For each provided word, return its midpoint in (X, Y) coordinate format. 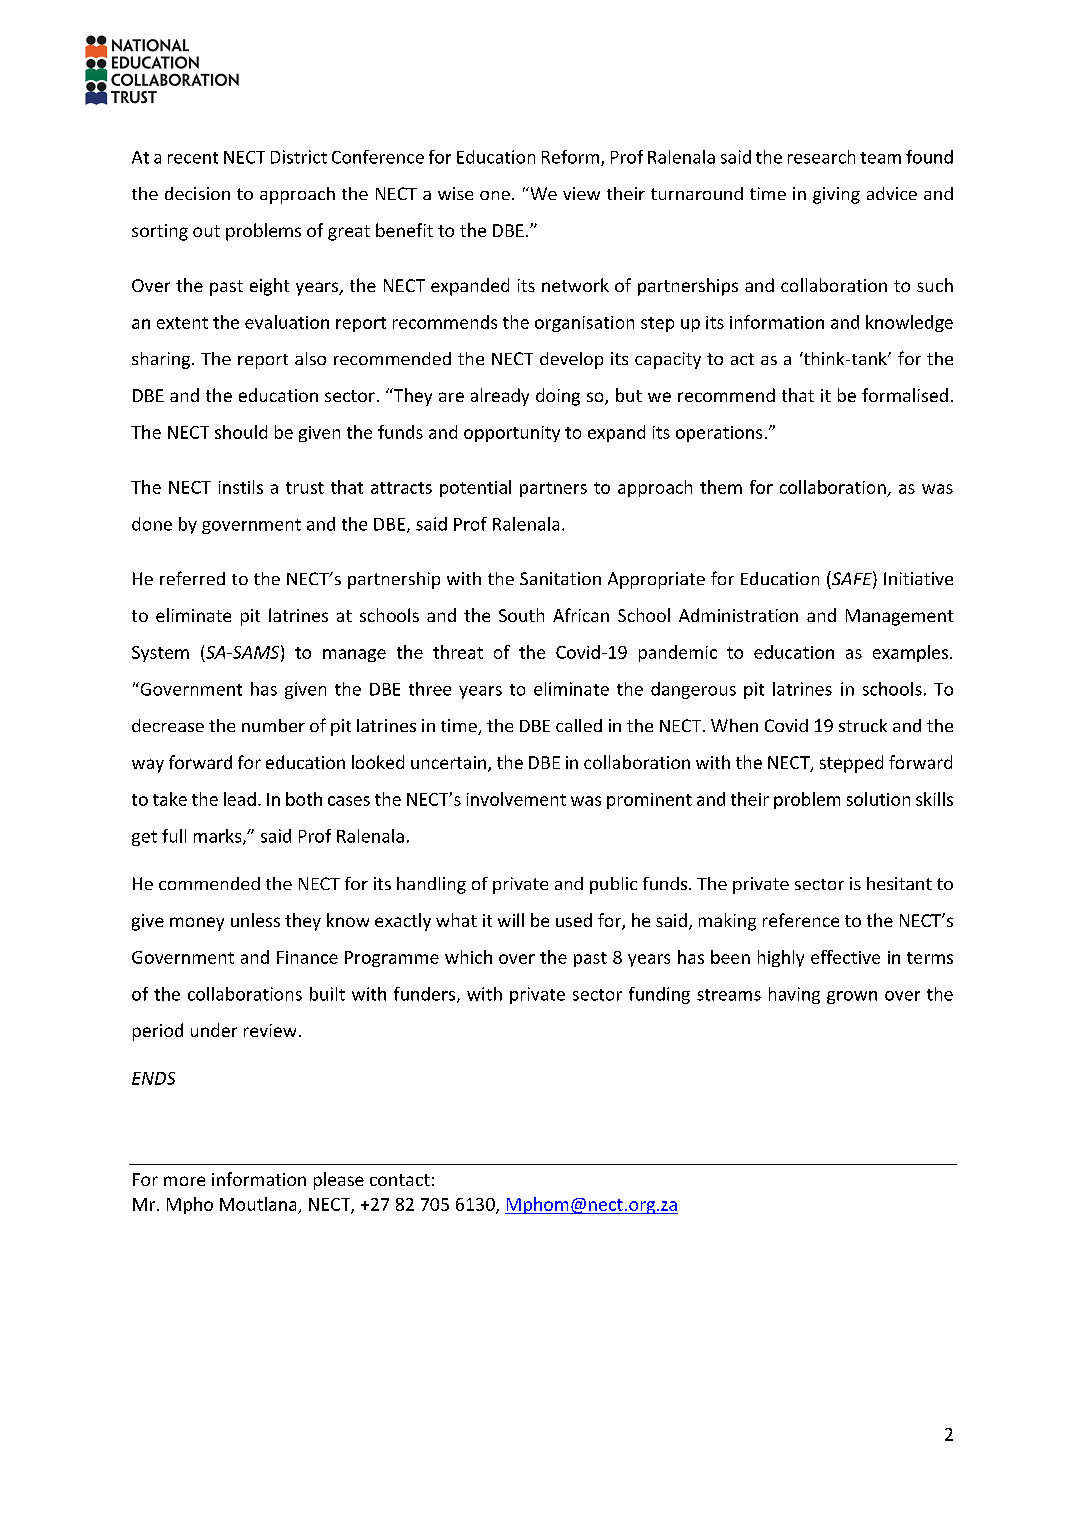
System (160, 654)
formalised (905, 395)
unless (255, 920)
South (521, 615)
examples (910, 653)
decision (197, 193)
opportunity (512, 434)
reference (801, 920)
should (241, 432)
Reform (572, 158)
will (511, 920)
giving (836, 195)
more (184, 1181)
